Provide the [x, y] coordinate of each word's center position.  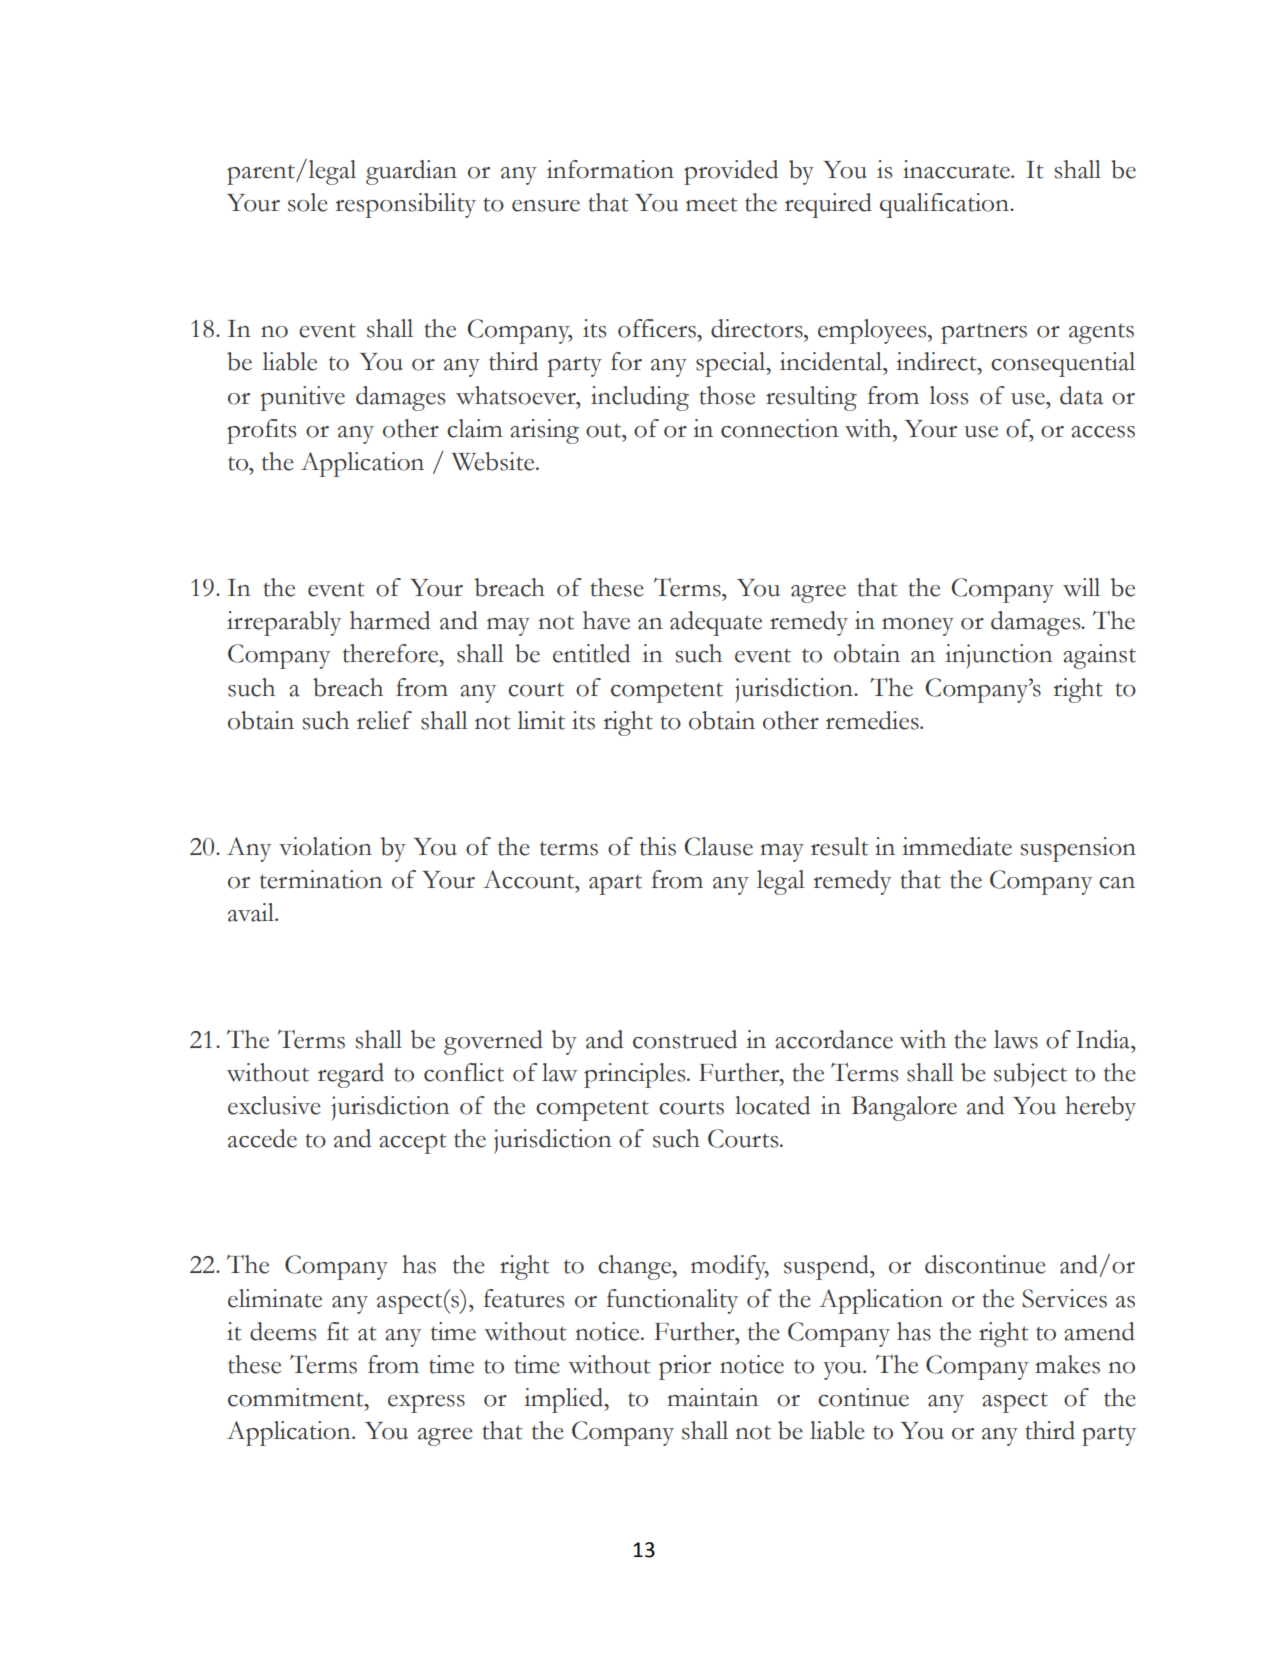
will [1081, 587]
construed [685, 1039]
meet [711, 204]
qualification [945, 205]
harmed [390, 620]
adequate [716, 623]
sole [308, 202]
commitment [297, 1397]
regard [351, 1075]
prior [685, 1367]
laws [1016, 1039]
